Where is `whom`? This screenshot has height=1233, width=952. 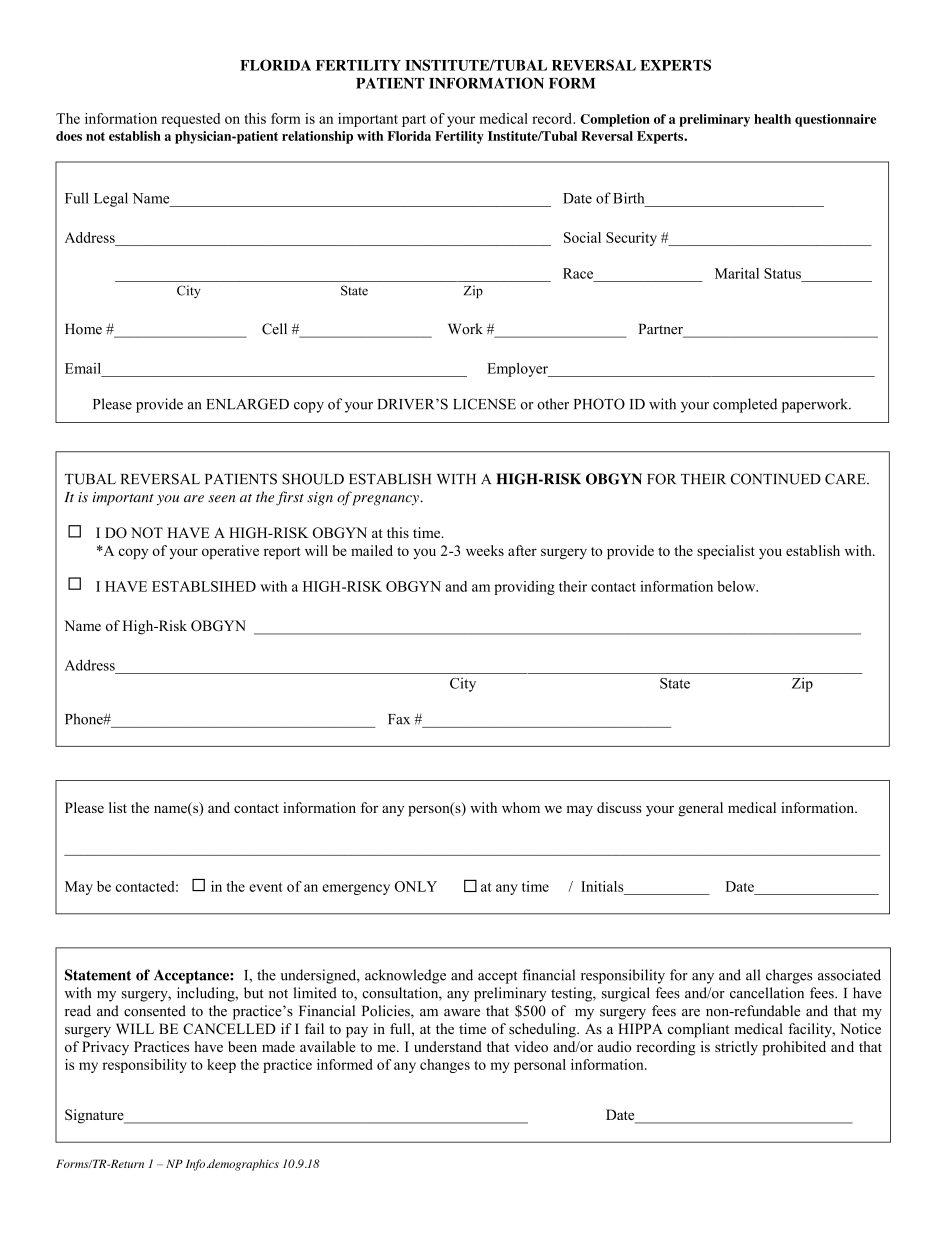 whom is located at coordinates (521, 807).
